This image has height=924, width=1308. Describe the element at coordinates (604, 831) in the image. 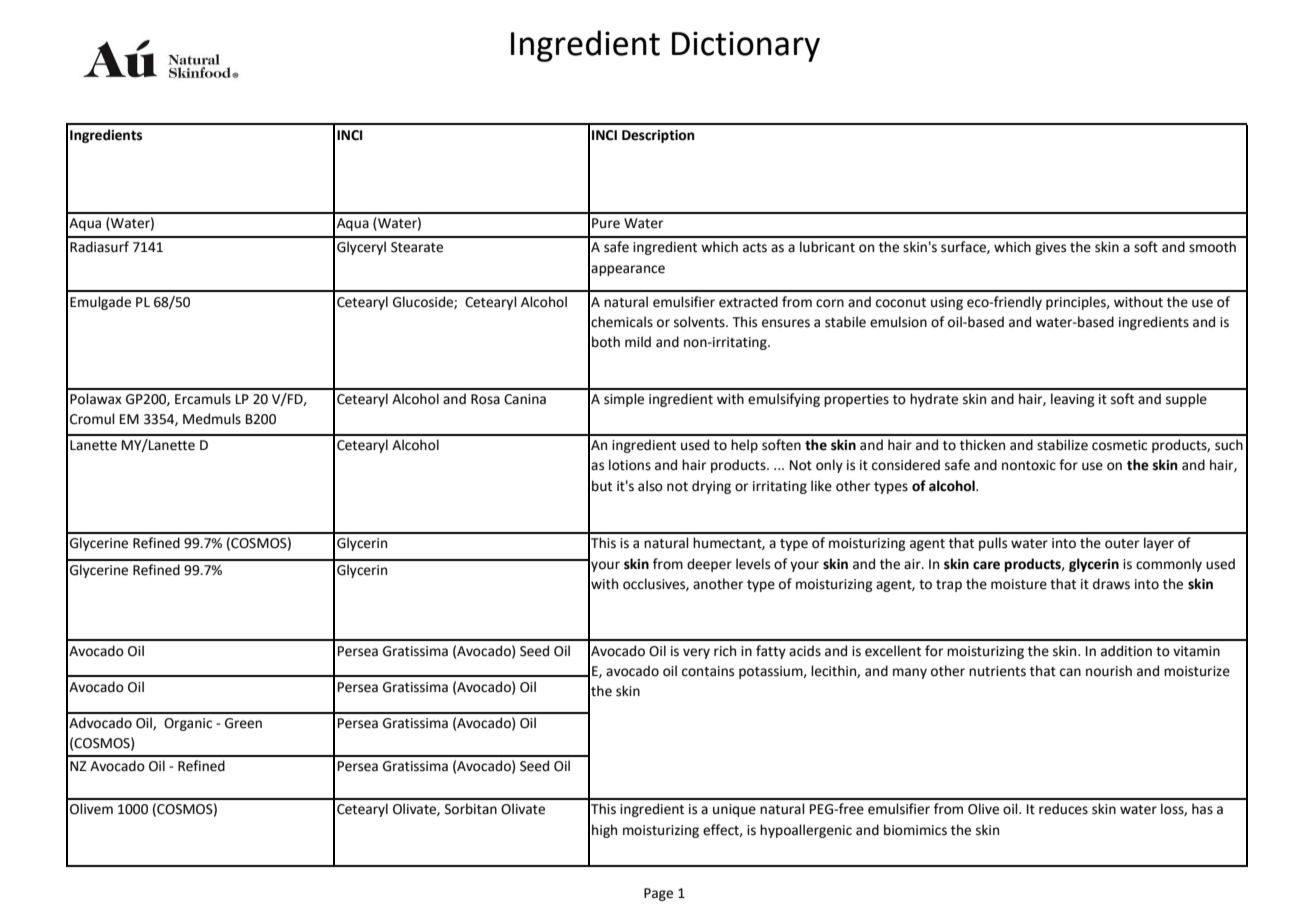

I see `high` at that location.
